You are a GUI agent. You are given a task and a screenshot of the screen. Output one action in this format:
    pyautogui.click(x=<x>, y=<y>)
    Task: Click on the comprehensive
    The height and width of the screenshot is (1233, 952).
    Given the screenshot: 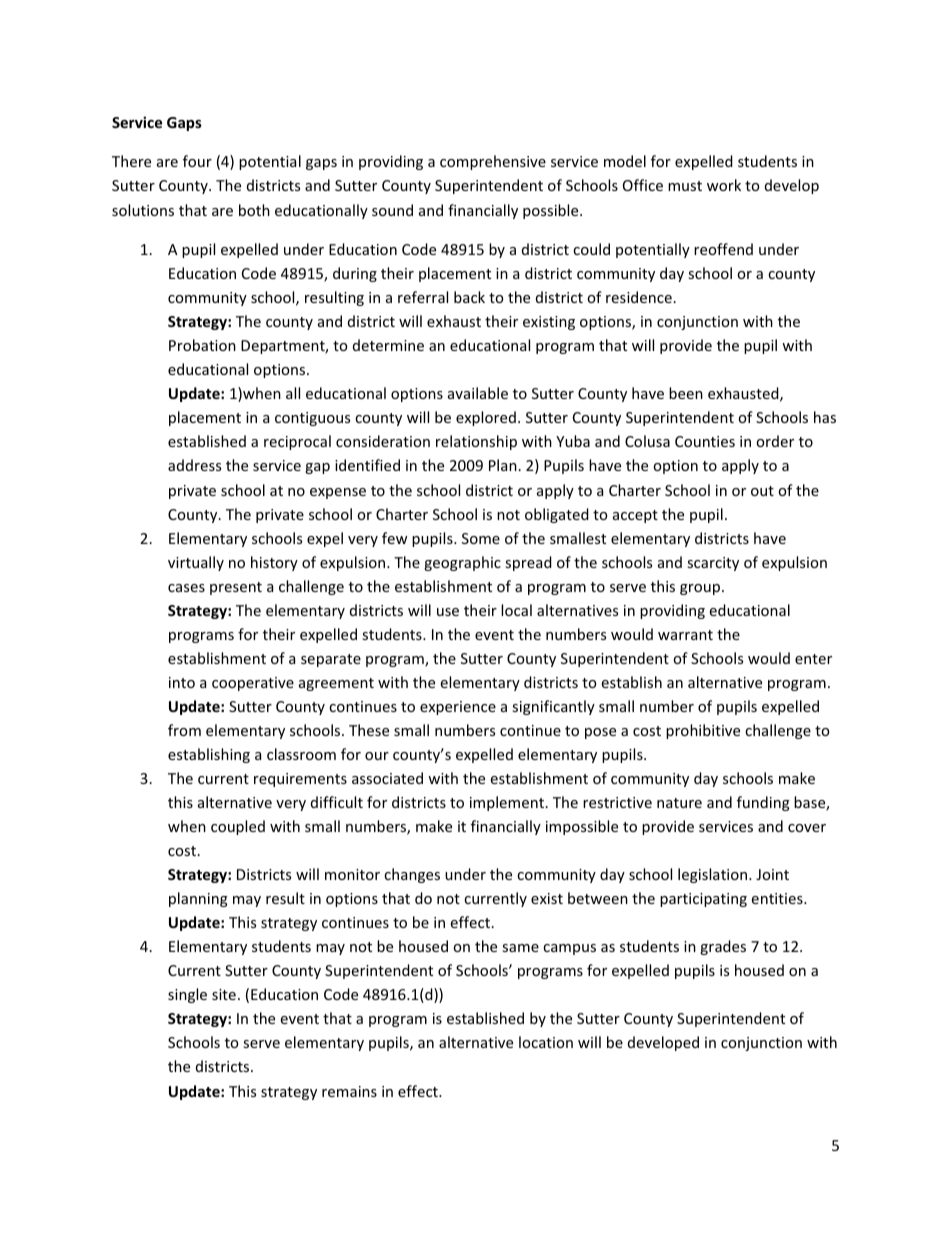 What is the action you would take?
    pyautogui.click(x=493, y=162)
